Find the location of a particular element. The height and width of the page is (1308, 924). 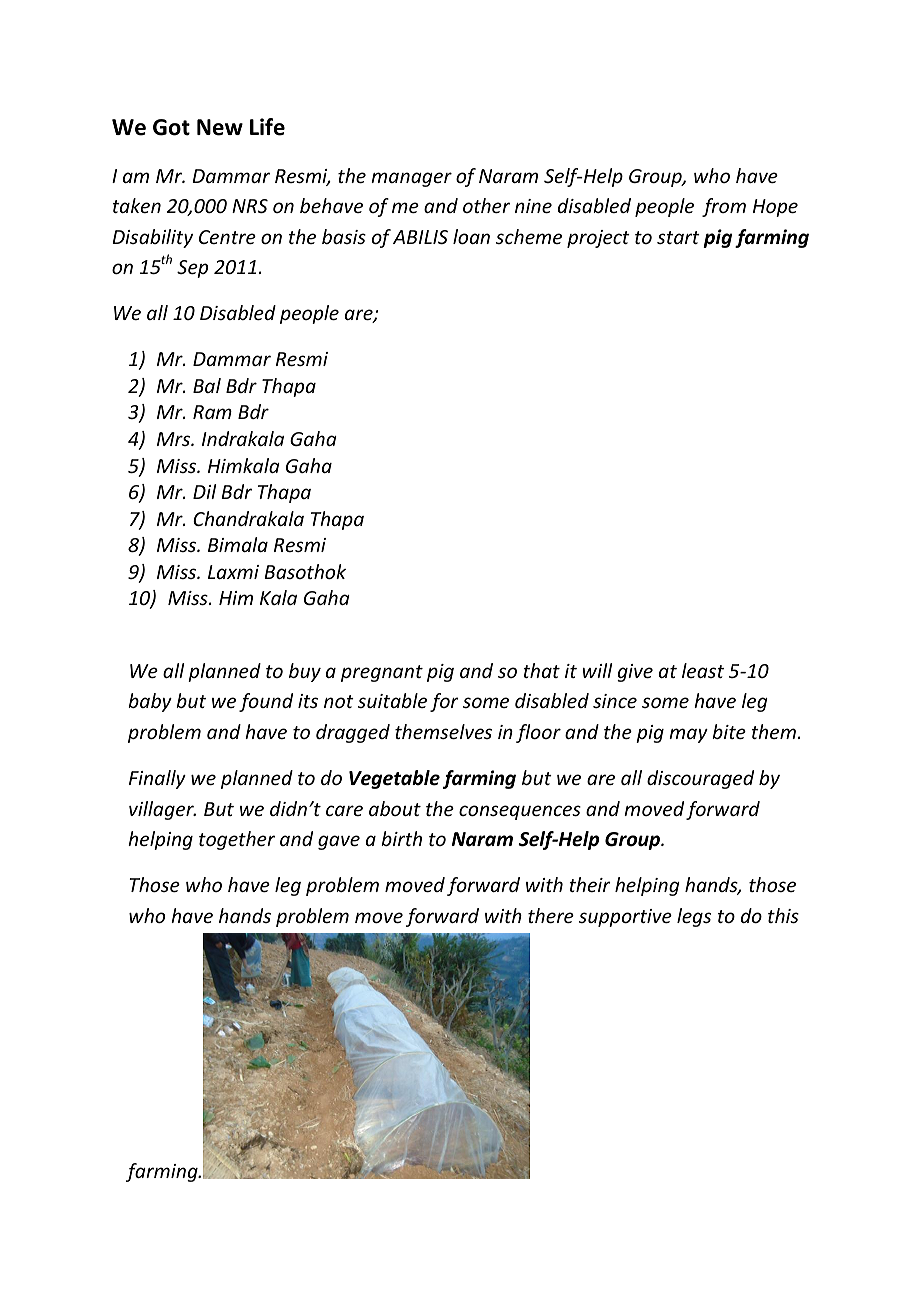

project is located at coordinates (598, 239).
